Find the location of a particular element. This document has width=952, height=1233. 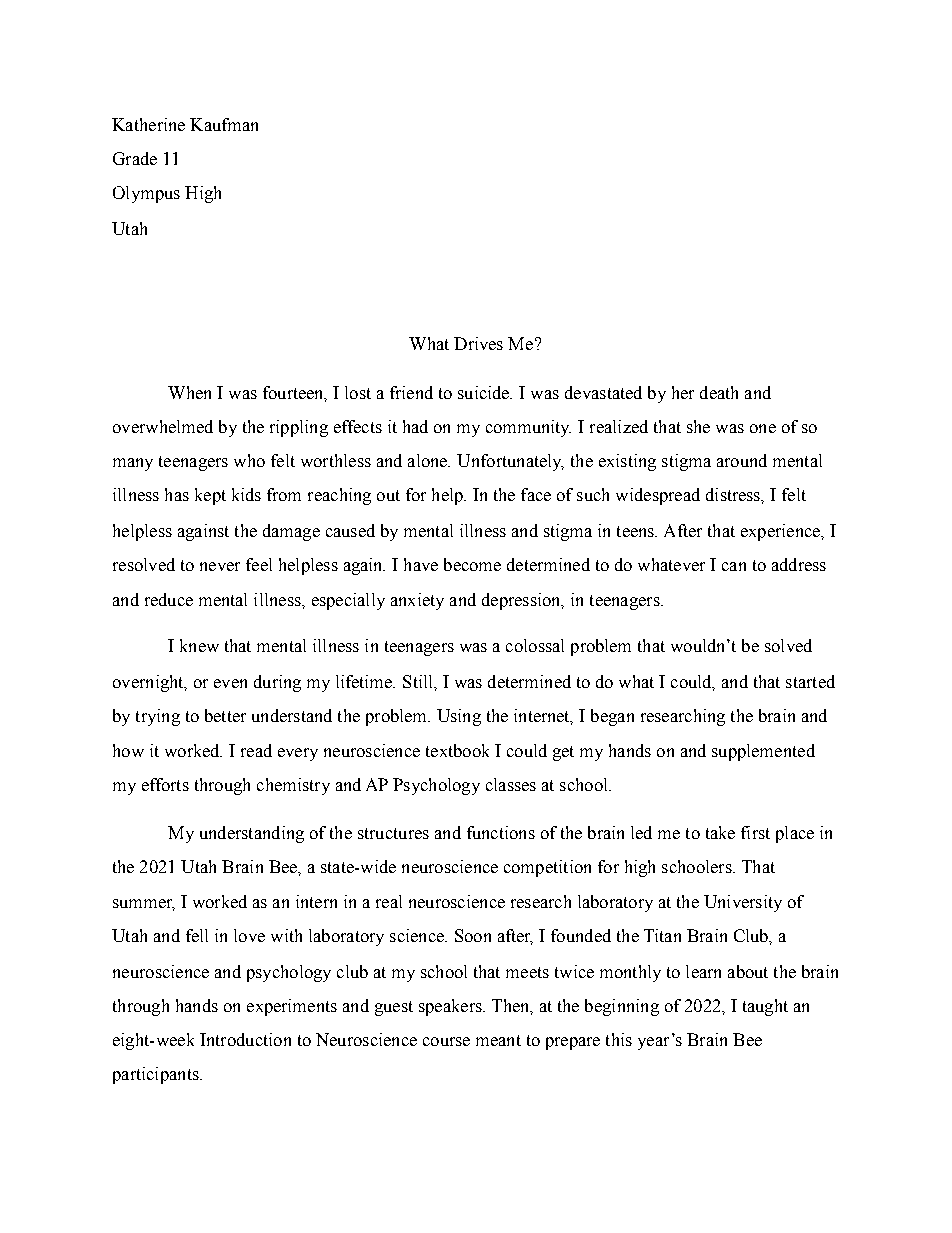

she is located at coordinates (698, 426).
